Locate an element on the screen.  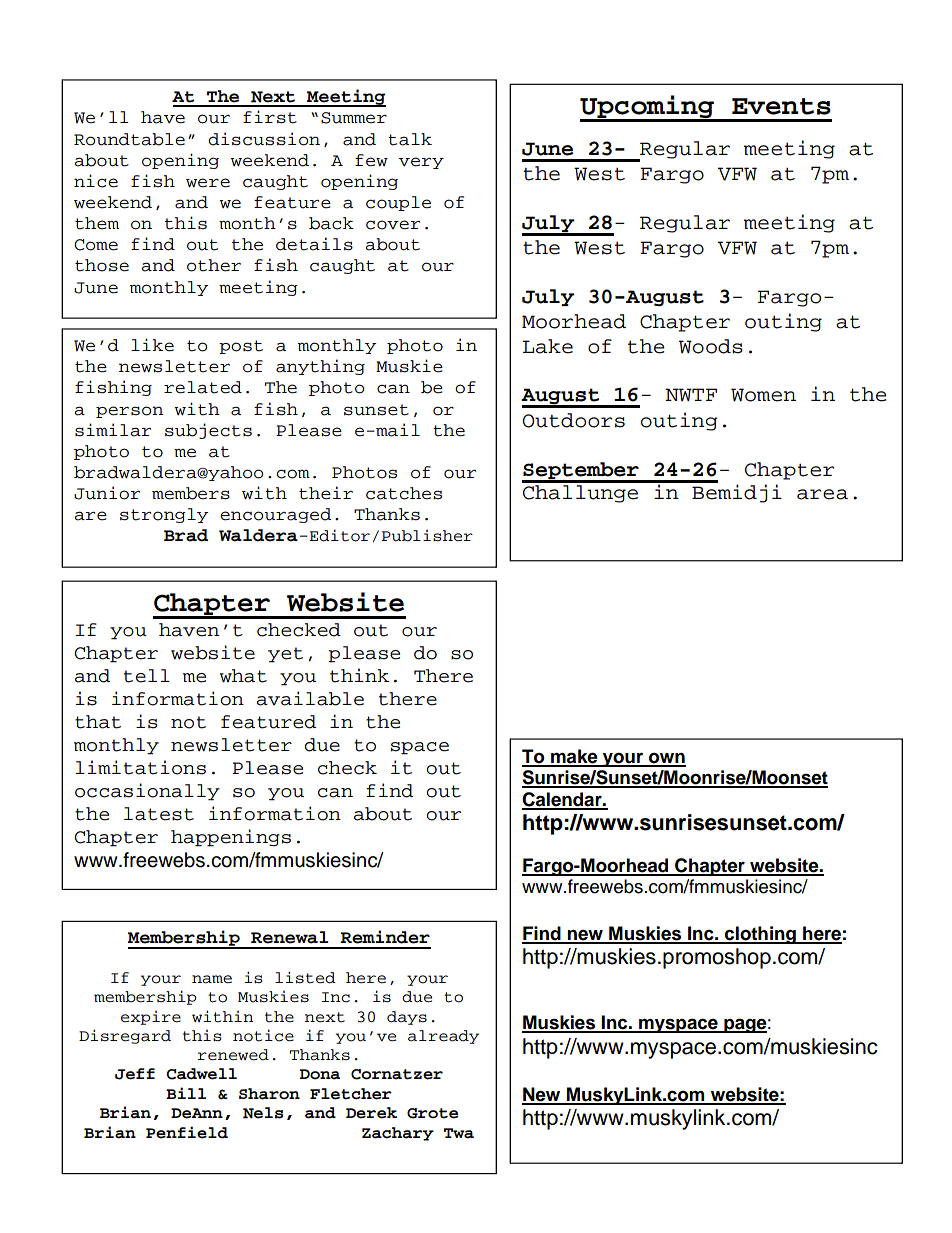
think is located at coordinates (359, 675).
